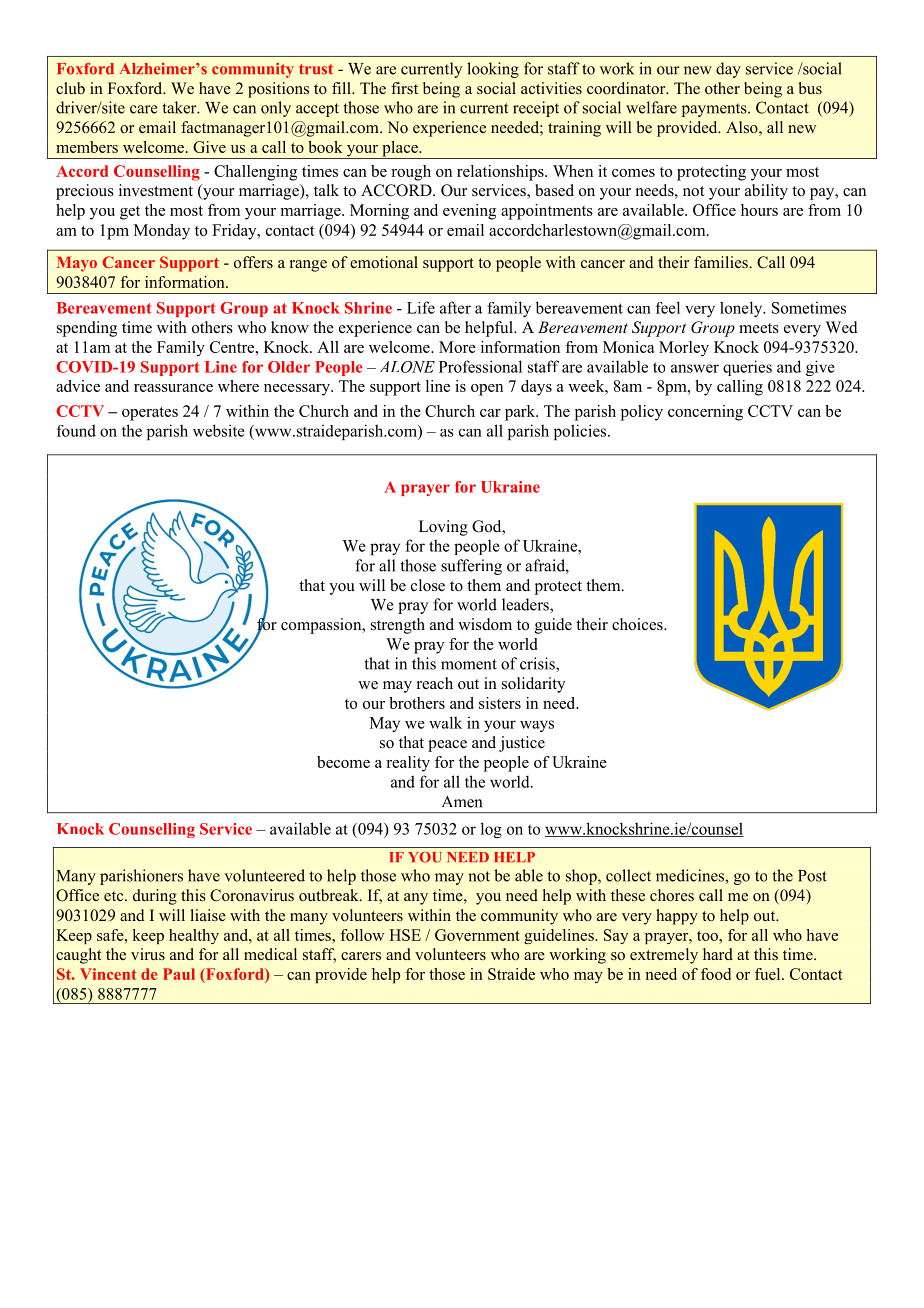 This page has height=1308, width=924. I want to click on first, so click(404, 88).
